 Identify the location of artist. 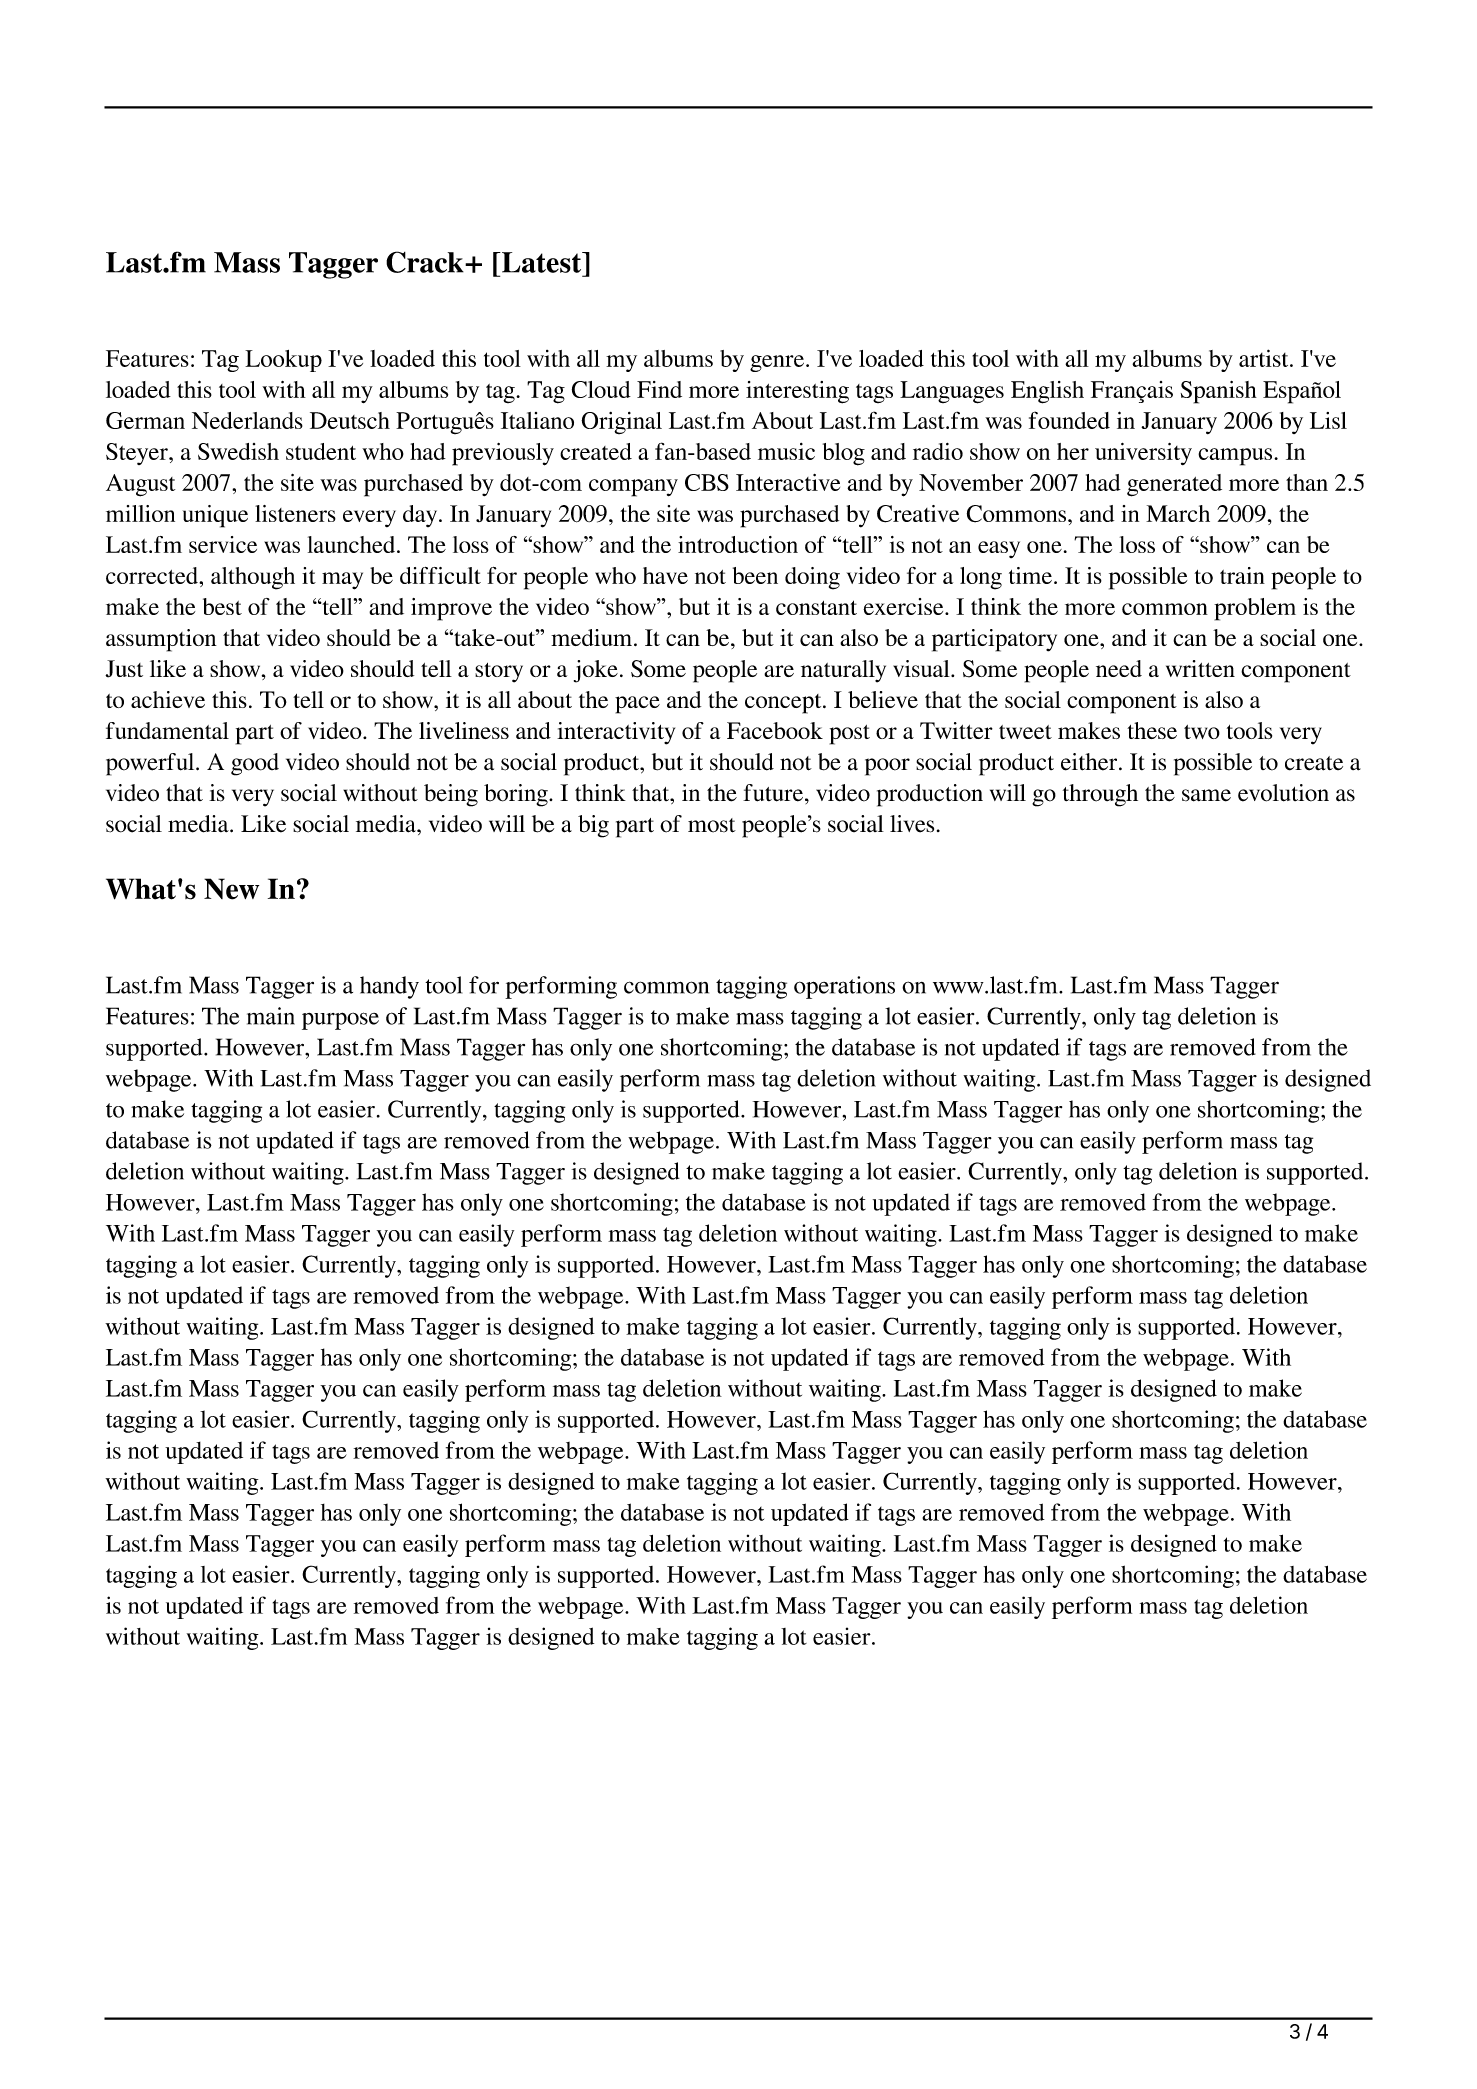
(1265, 358).
